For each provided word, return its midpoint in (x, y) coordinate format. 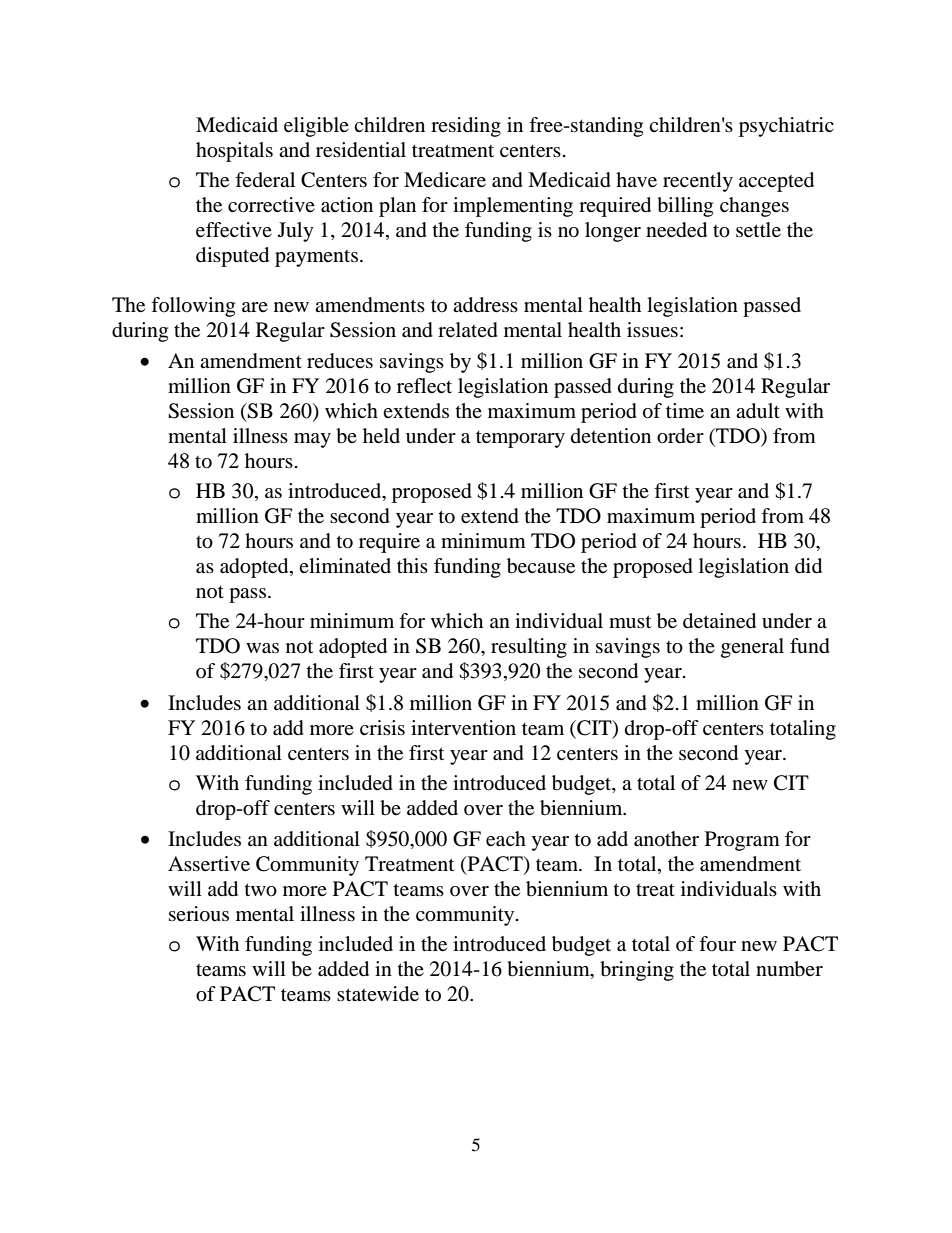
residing (466, 127)
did (808, 566)
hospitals (234, 152)
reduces (340, 361)
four (717, 944)
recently (698, 182)
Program (742, 841)
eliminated (345, 566)
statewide (378, 994)
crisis (382, 727)
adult (758, 411)
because (541, 566)
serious (199, 914)
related (468, 330)
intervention (463, 728)
